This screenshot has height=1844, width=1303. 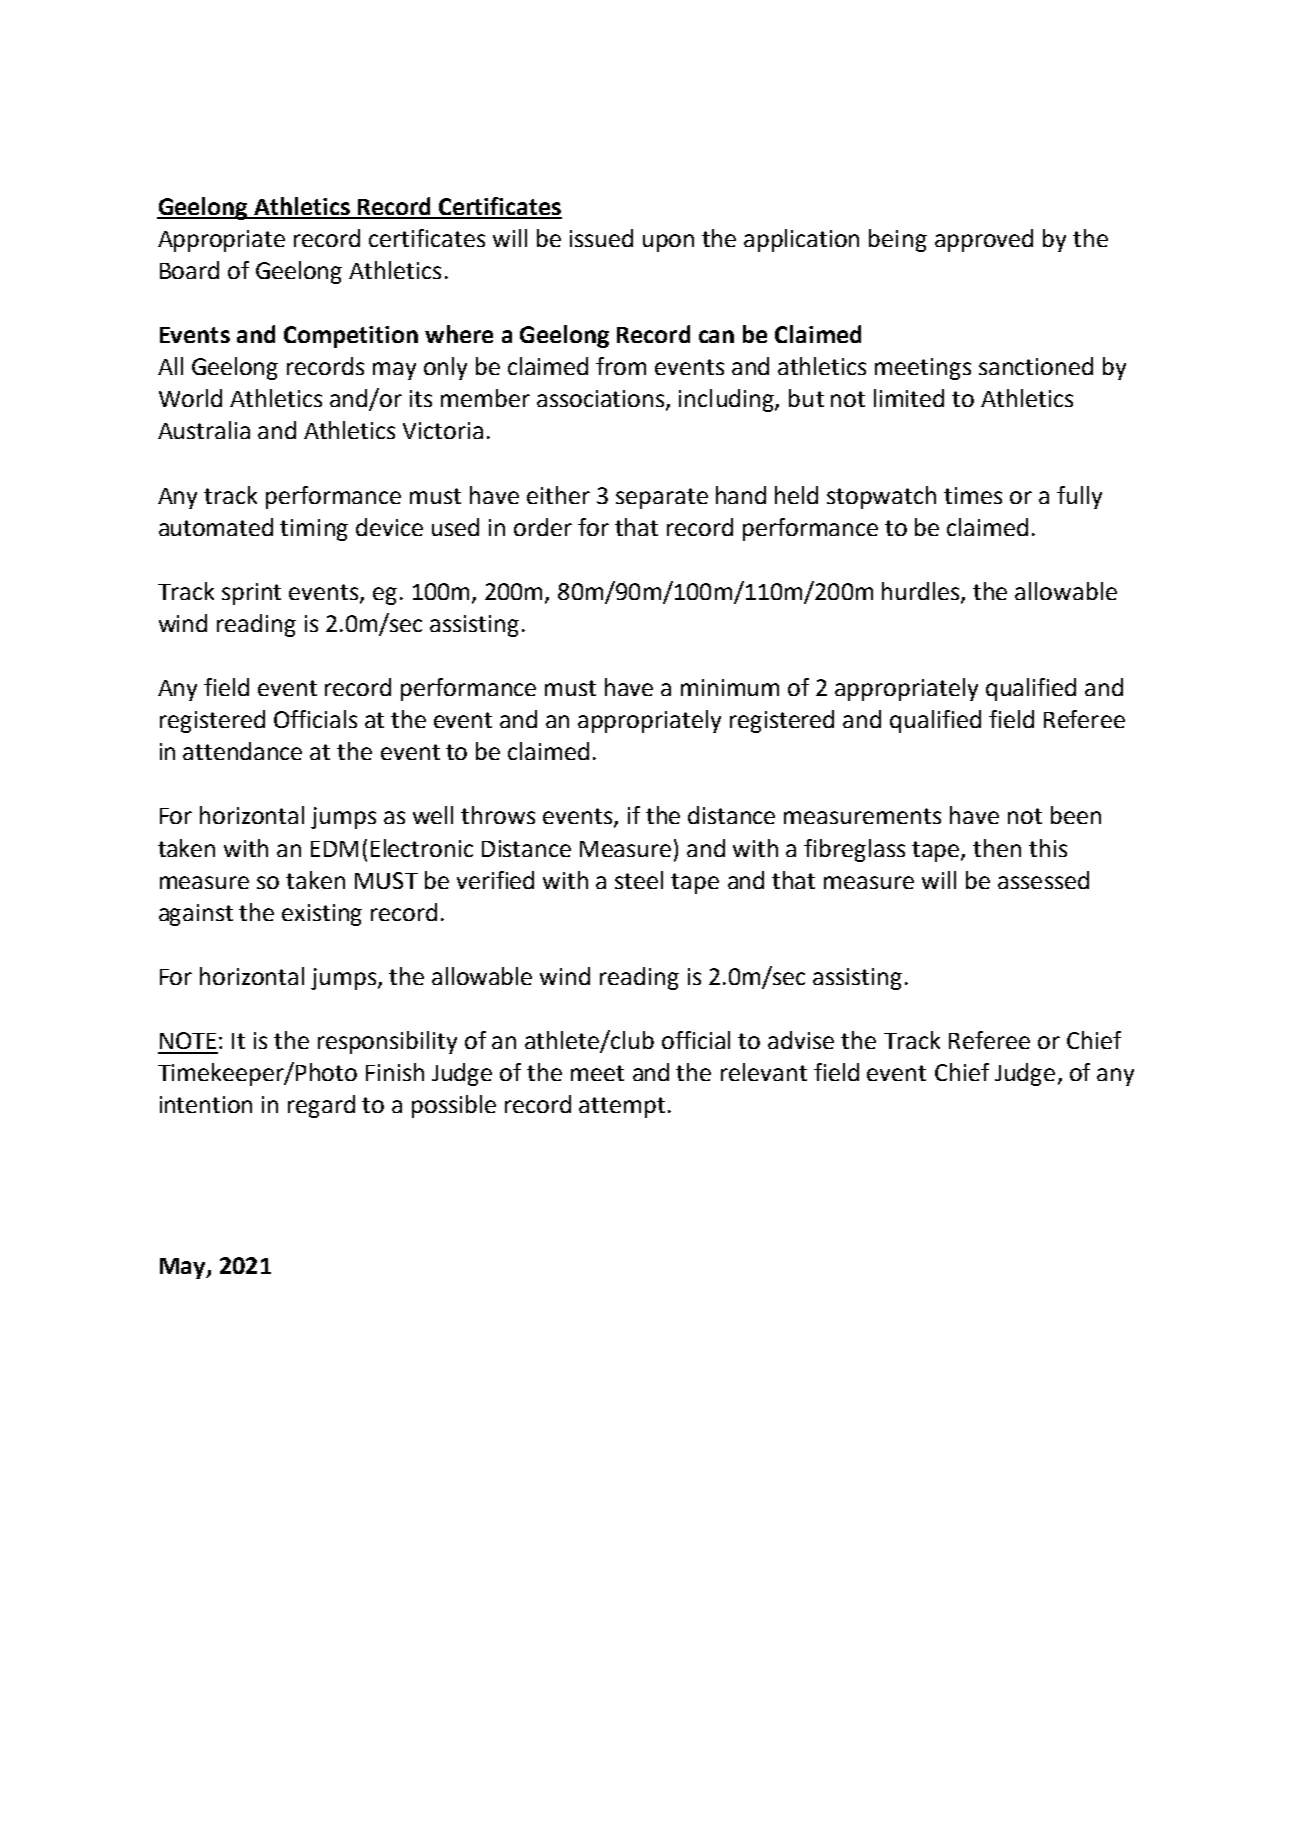 What do you see at coordinates (984, 240) in the screenshot?
I see `approved` at bounding box center [984, 240].
